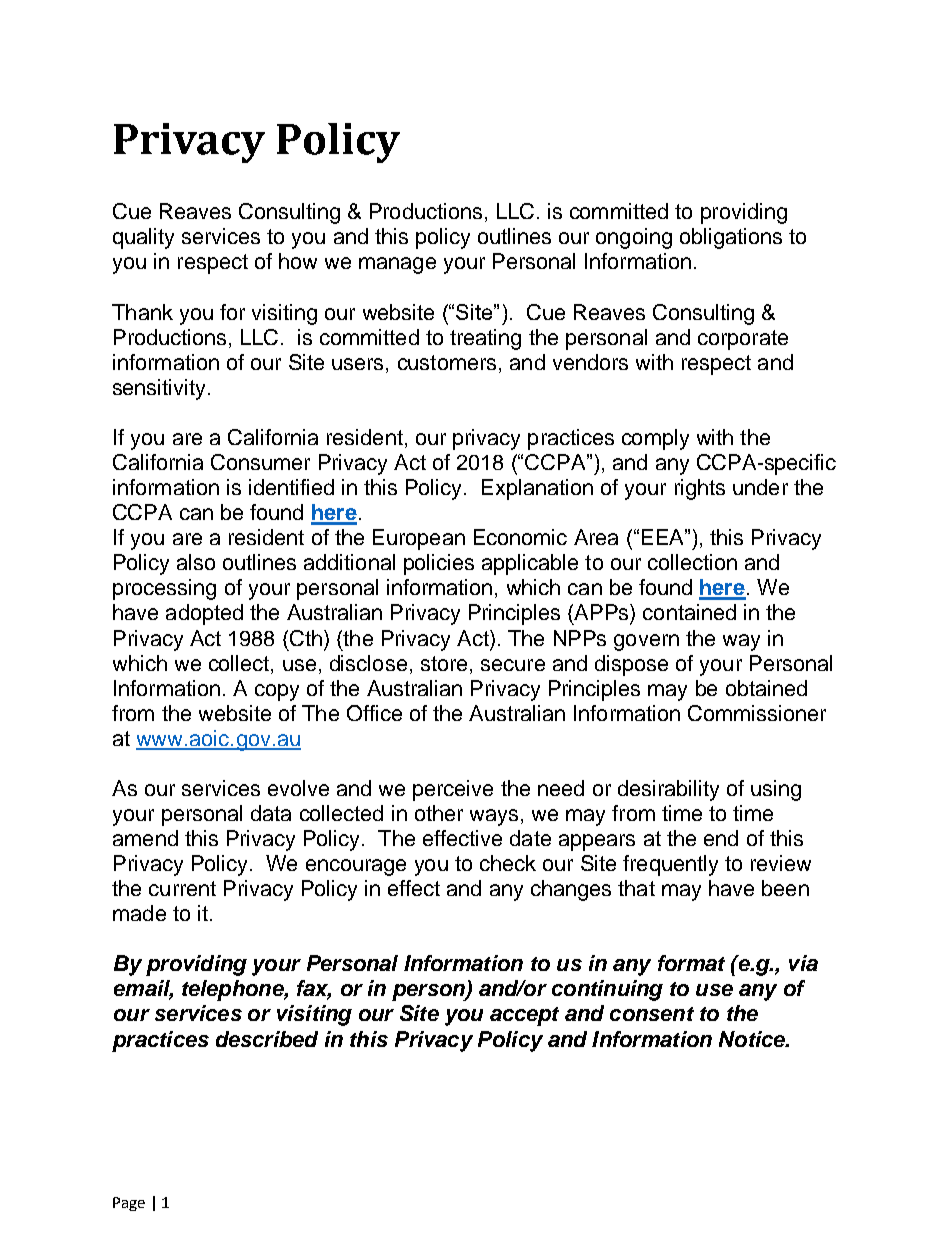 The height and width of the document is (1233, 952). I want to click on accept, so click(524, 1016).
